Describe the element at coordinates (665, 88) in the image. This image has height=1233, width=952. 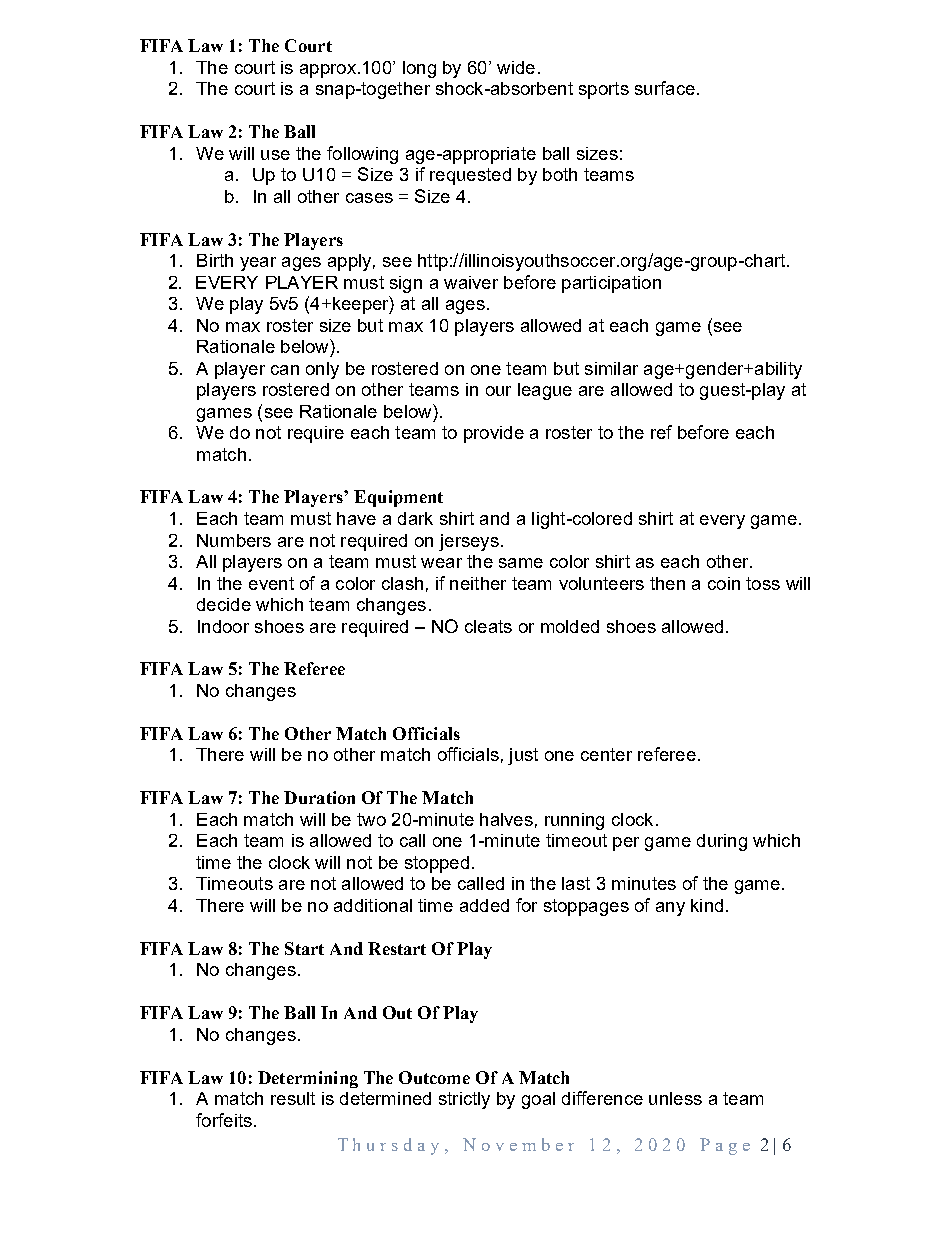
I see `surface` at that location.
